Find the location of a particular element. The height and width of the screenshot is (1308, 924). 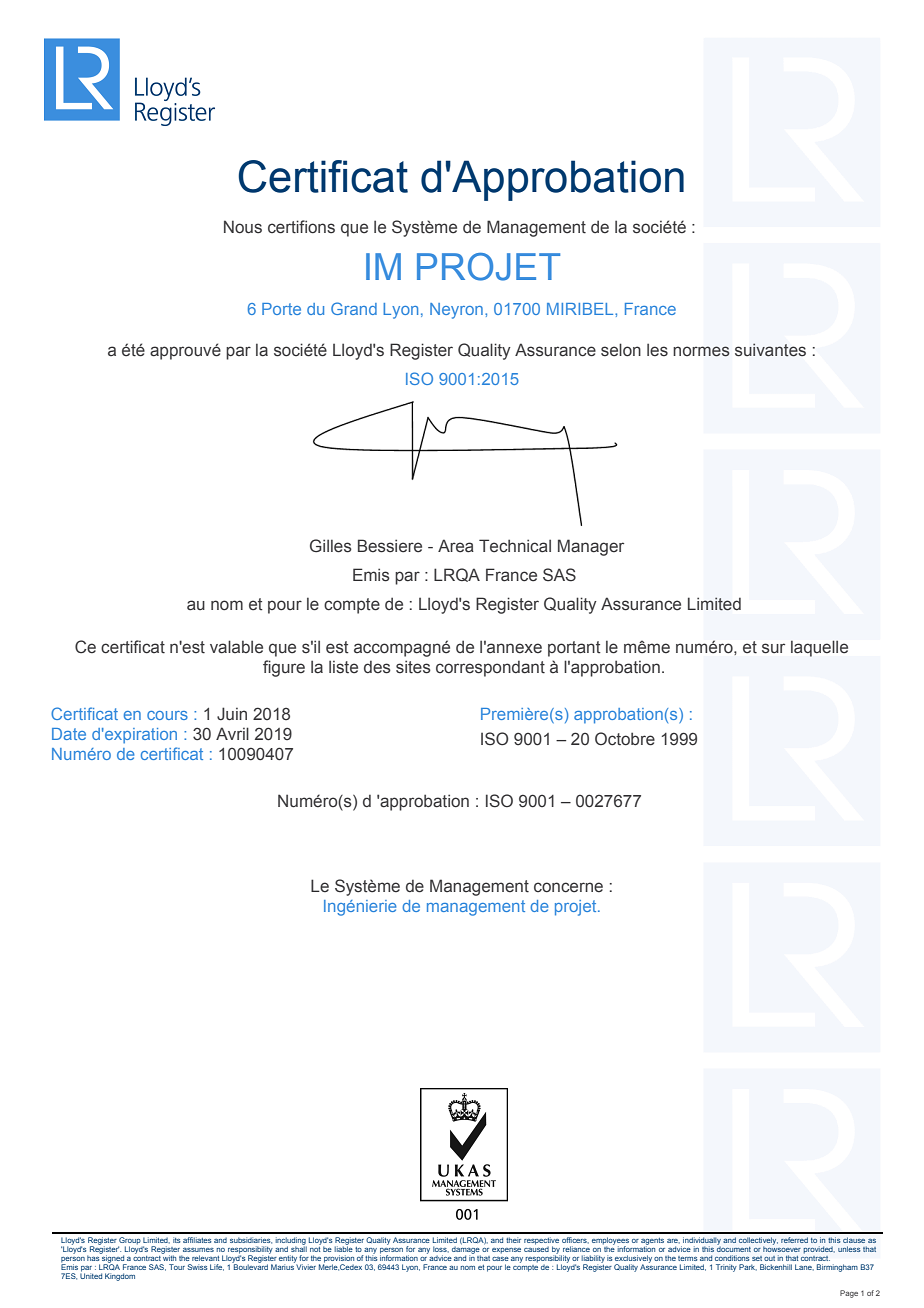

sites is located at coordinates (413, 667).
